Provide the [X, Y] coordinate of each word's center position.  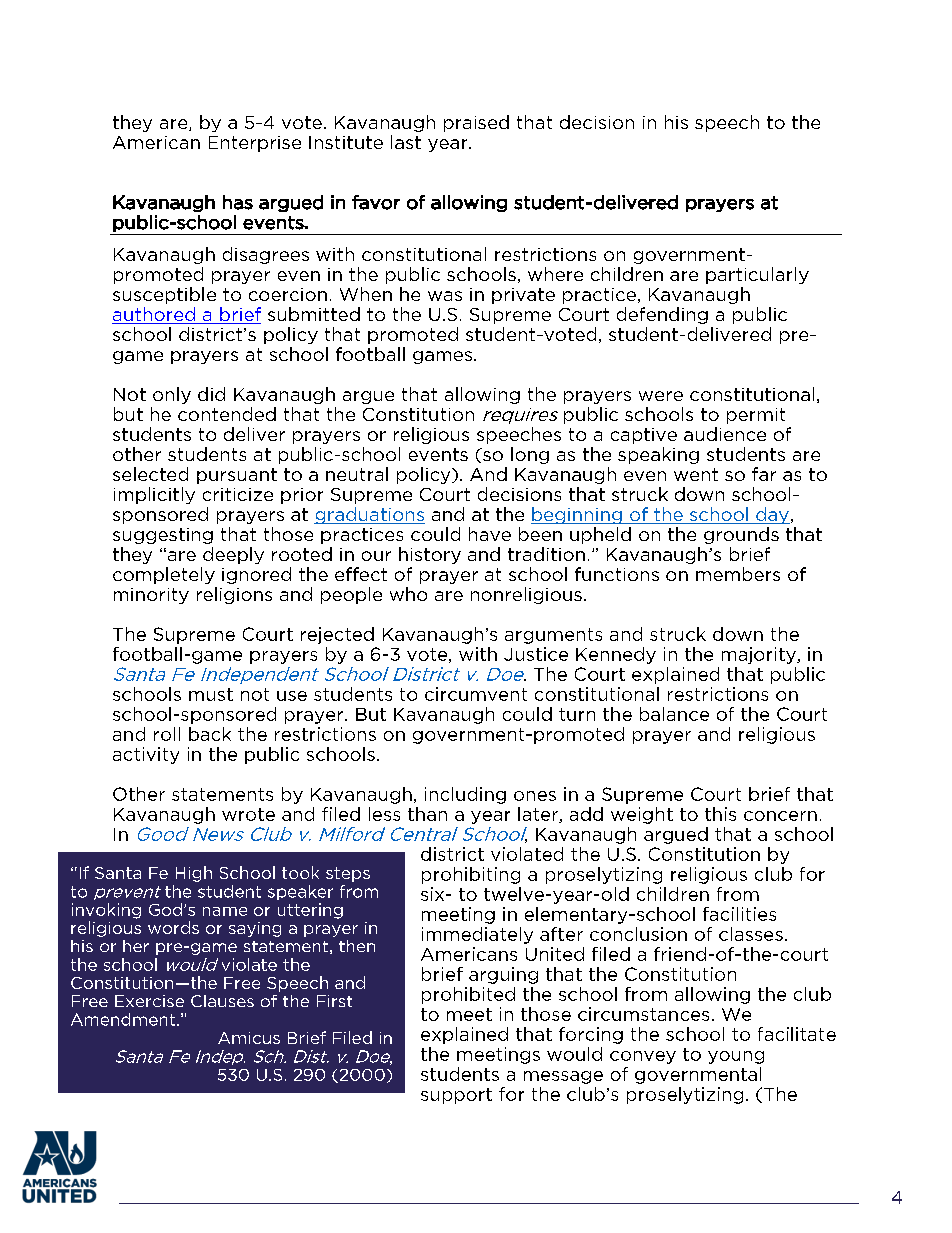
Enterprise [255, 144]
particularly [757, 275]
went [696, 474]
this [720, 814]
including [465, 795]
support [456, 1096]
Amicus [249, 1038]
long [530, 455]
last [406, 142]
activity [146, 755]
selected [150, 474]
